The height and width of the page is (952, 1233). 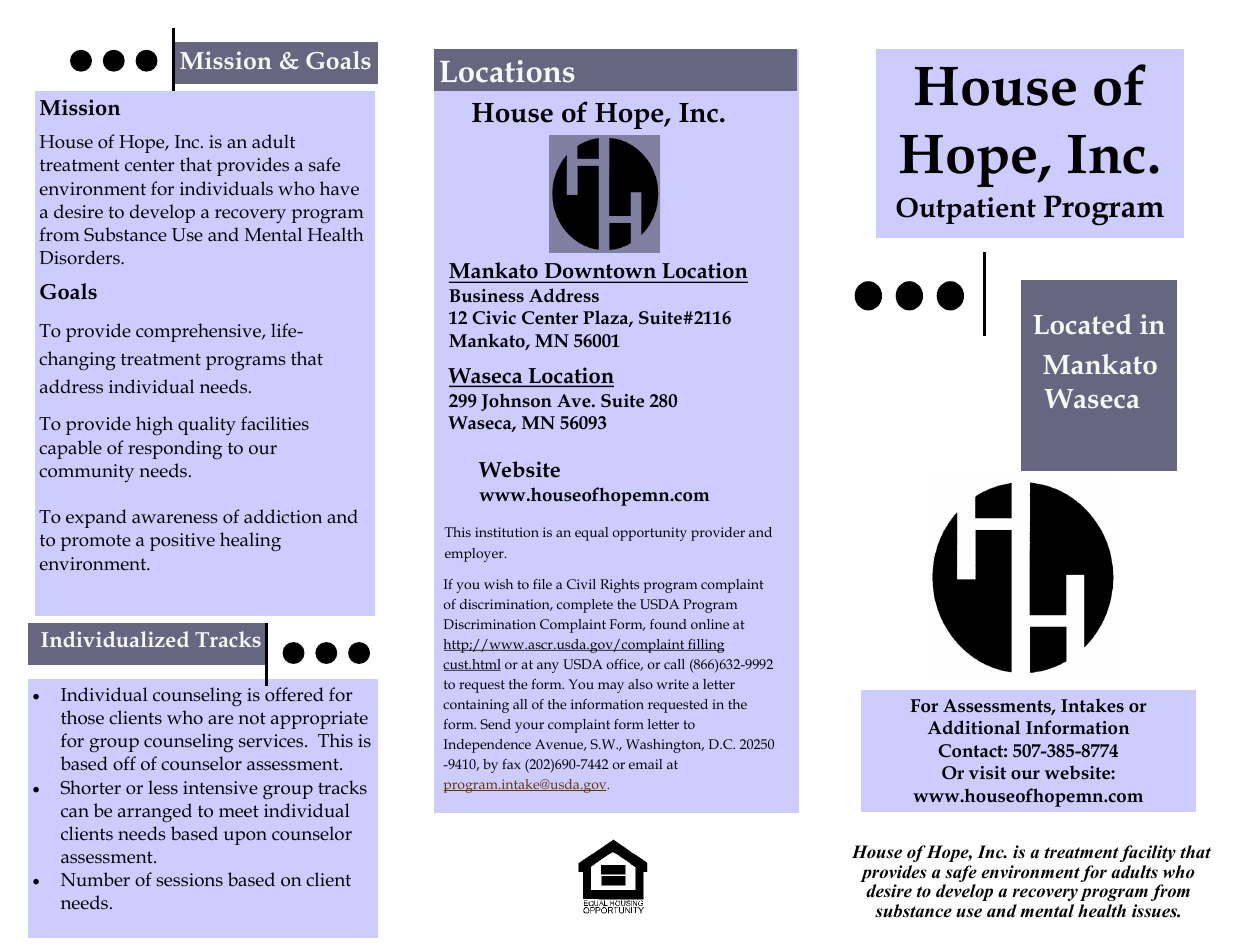 I want to click on equal, so click(x=591, y=534).
